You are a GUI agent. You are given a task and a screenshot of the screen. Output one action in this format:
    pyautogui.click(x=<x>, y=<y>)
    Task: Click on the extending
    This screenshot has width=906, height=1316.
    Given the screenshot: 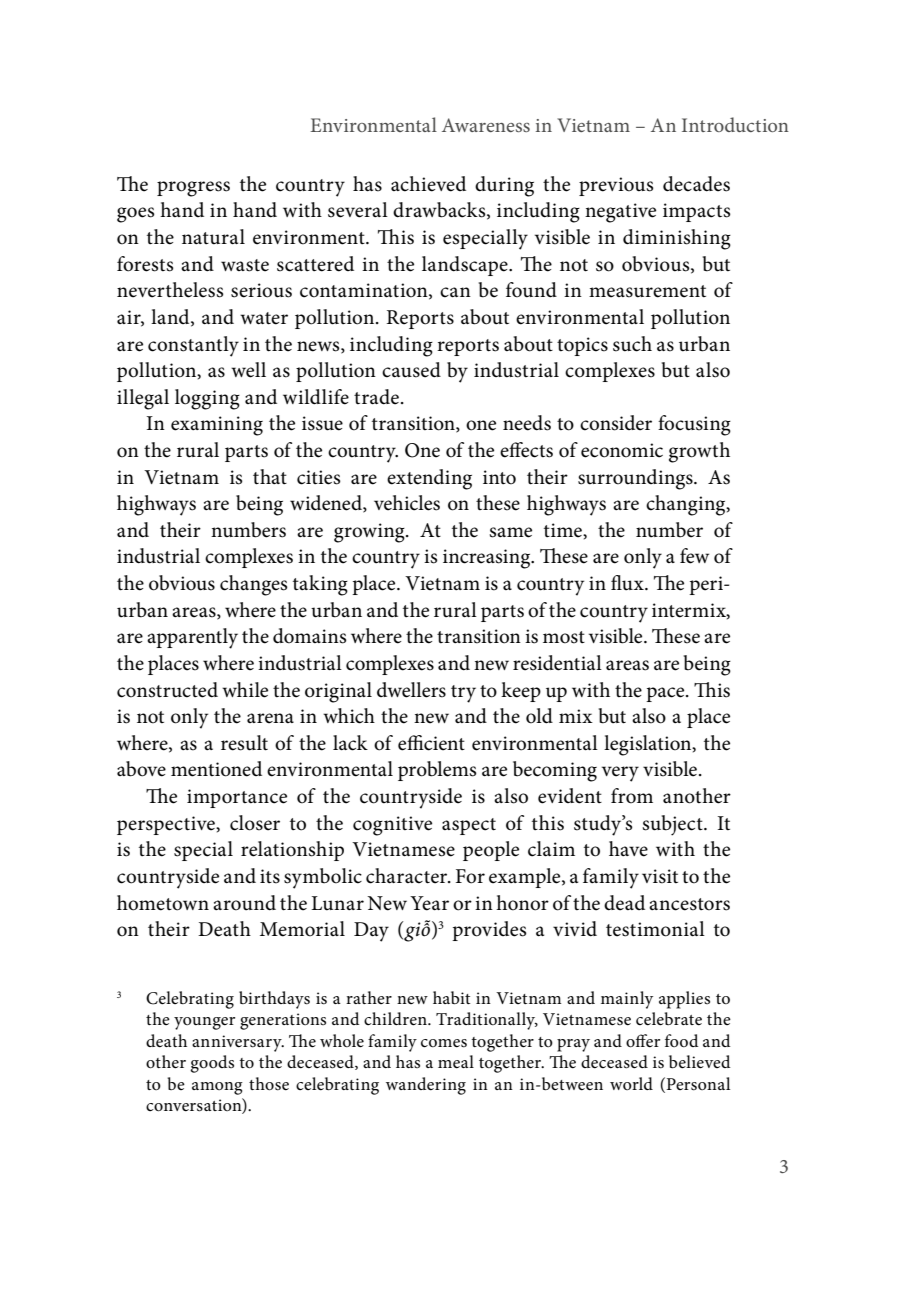 What is the action you would take?
    pyautogui.click(x=429, y=479)
